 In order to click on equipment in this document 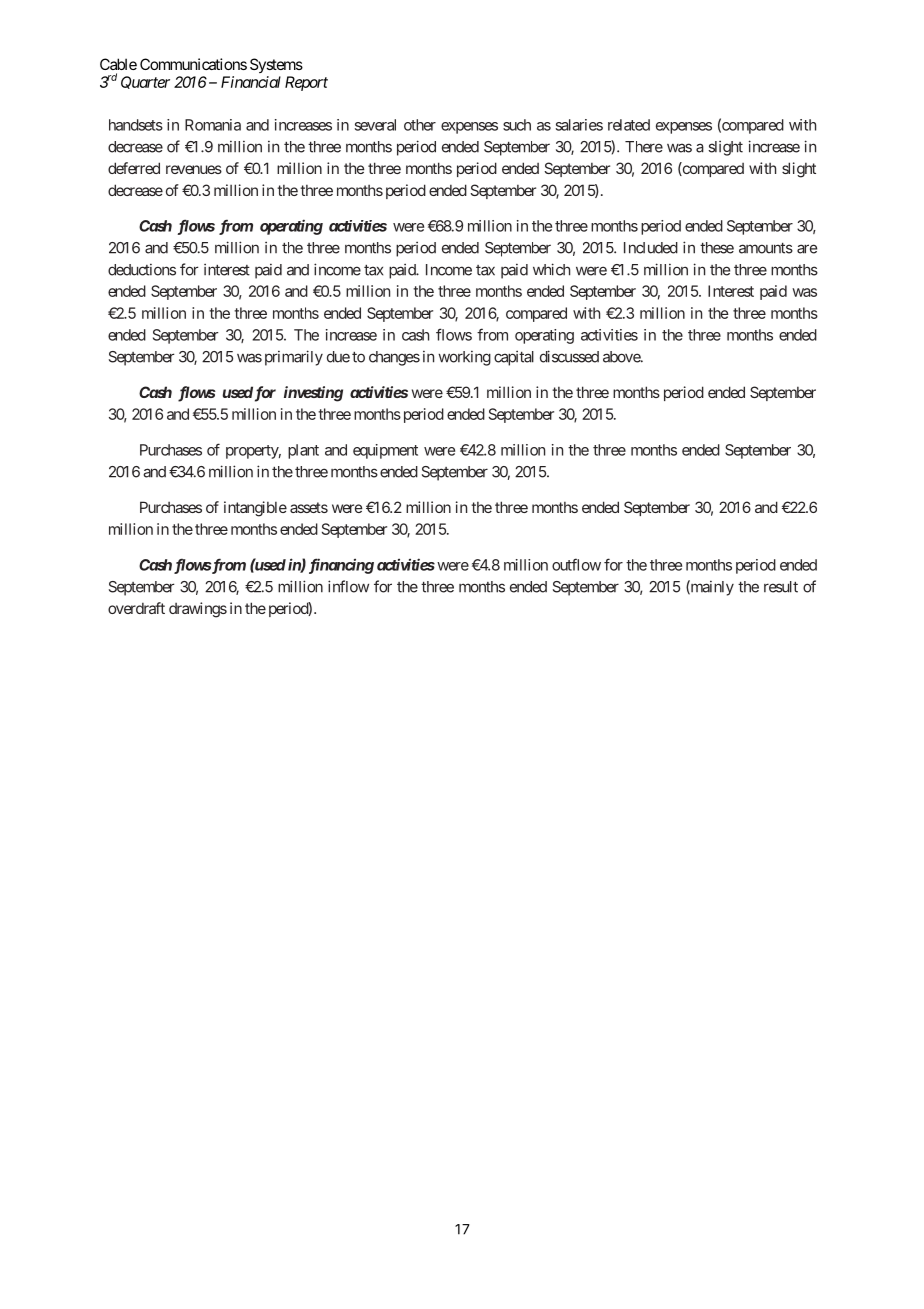, I will do `click(385, 451)`.
